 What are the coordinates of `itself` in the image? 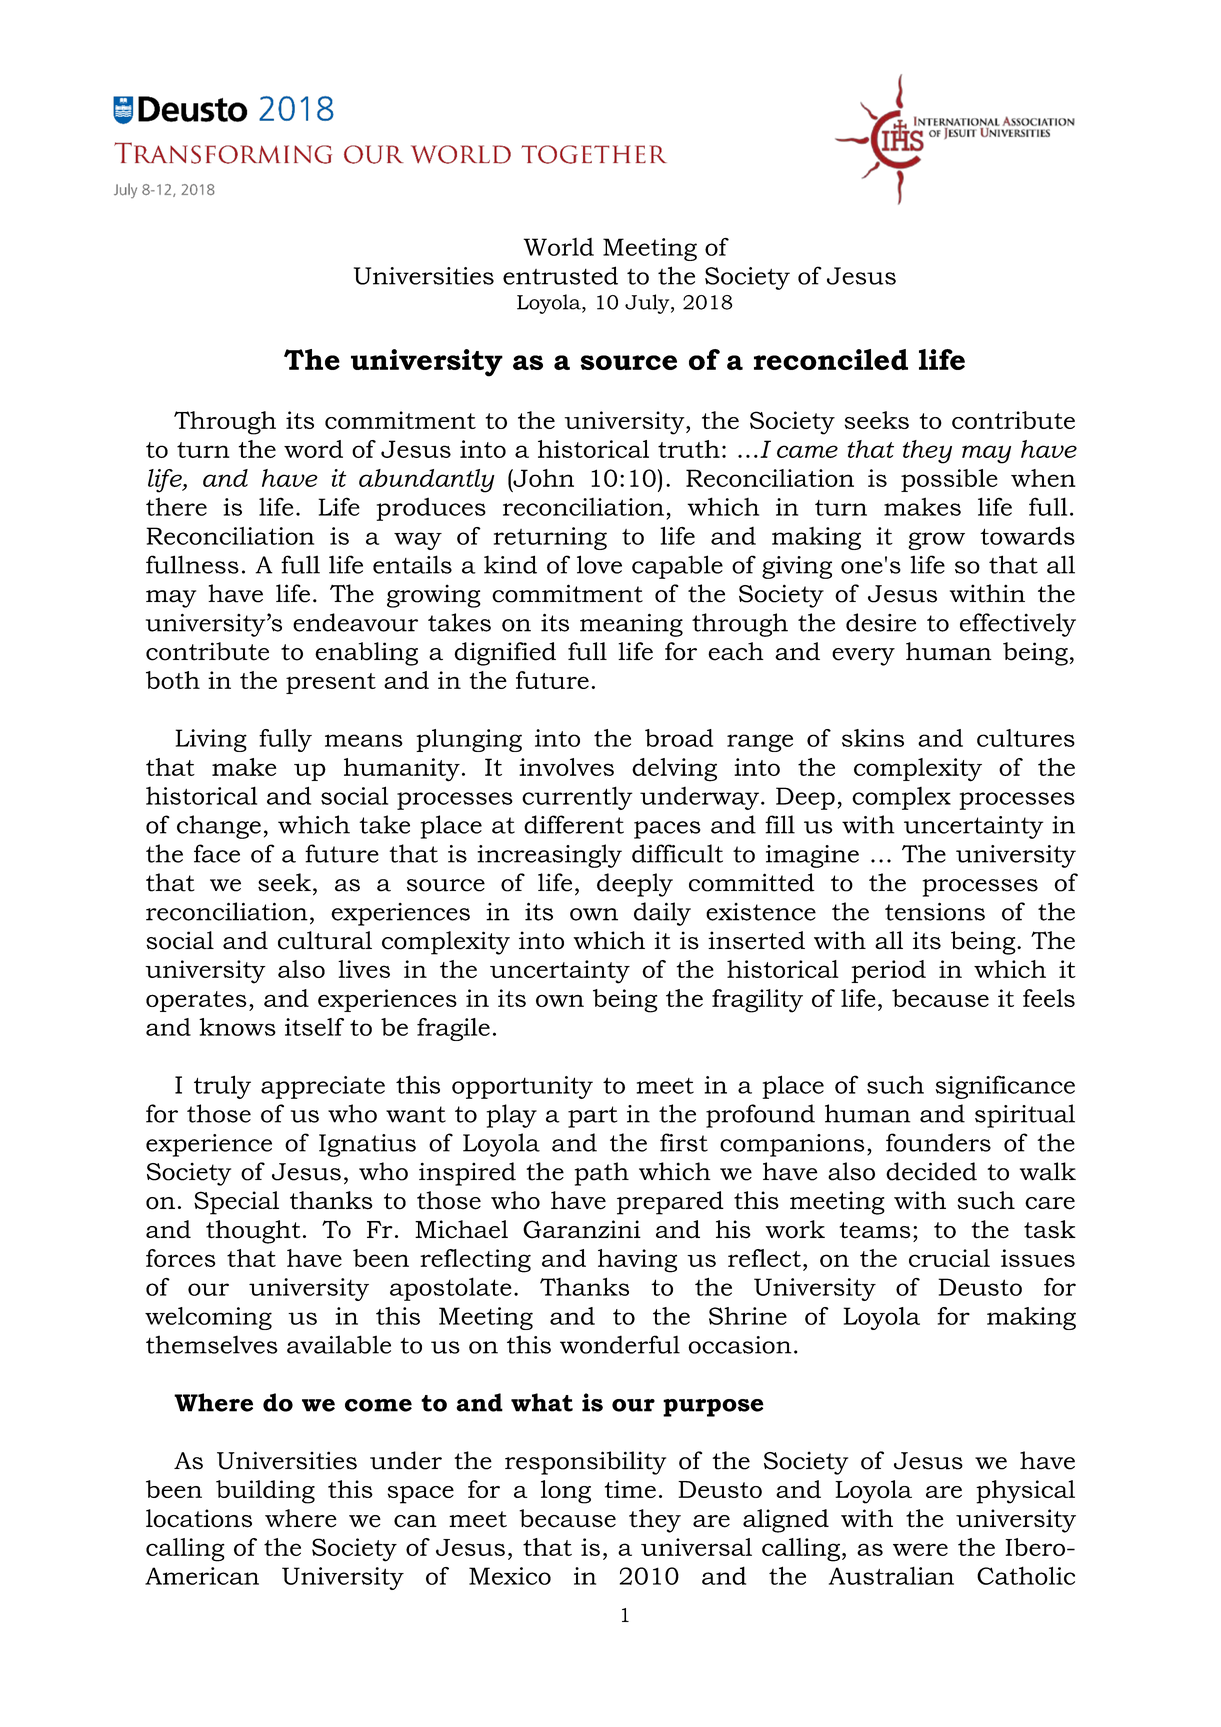 It's located at (314, 1027).
